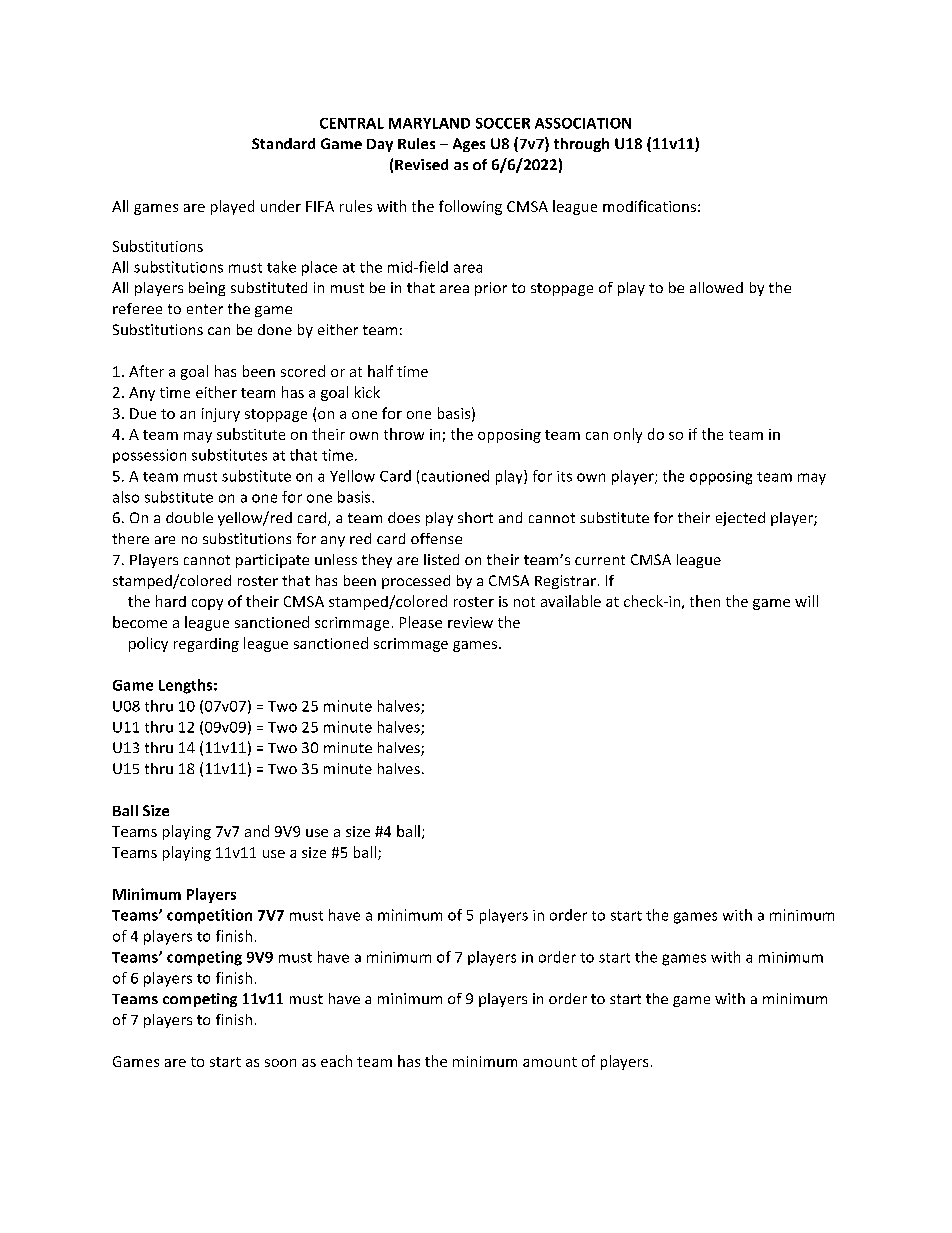 This image has width=952, height=1233. What do you see at coordinates (283, 143) in the image?
I see `Standard` at bounding box center [283, 143].
